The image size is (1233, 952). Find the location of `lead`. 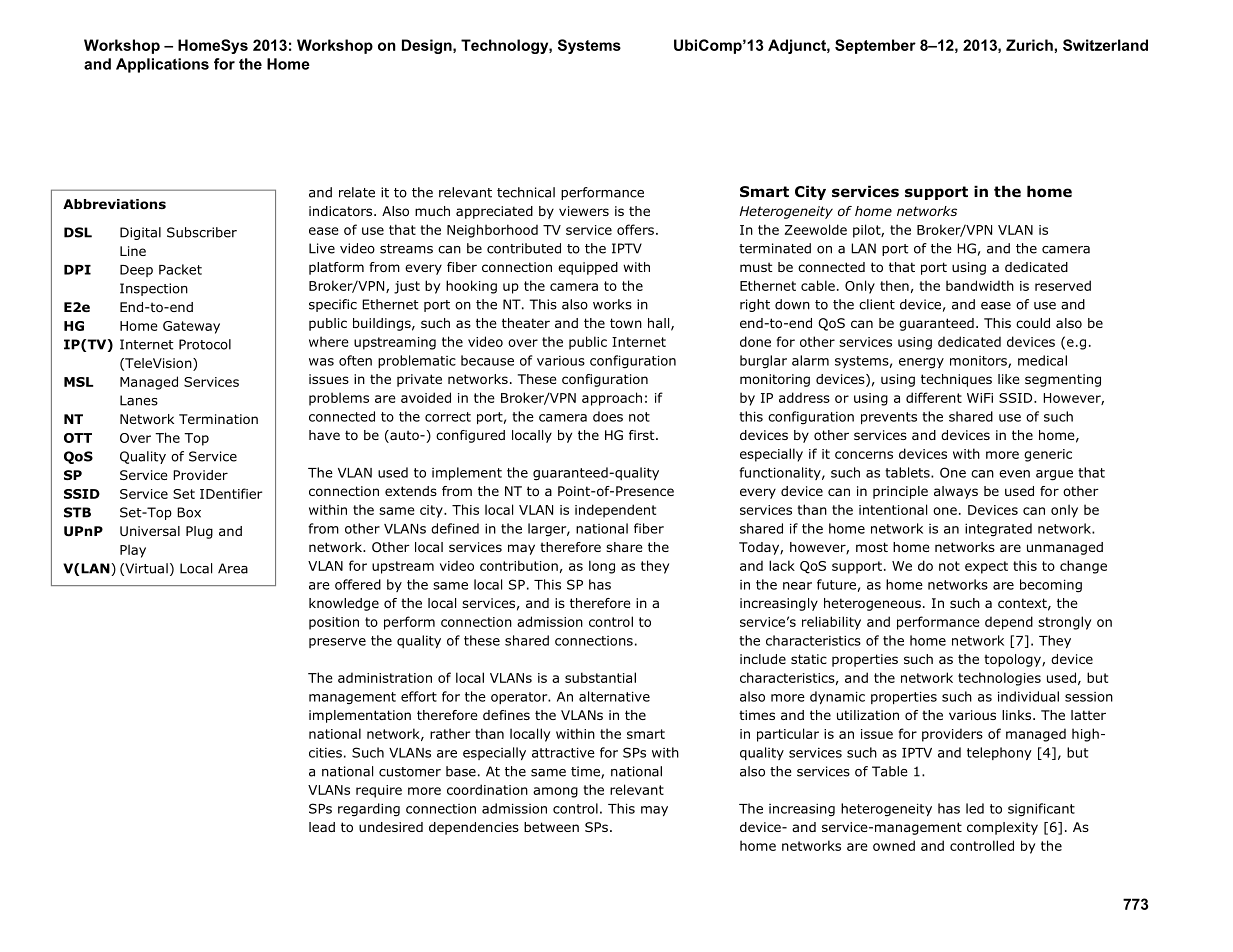

lead is located at coordinates (322, 827).
